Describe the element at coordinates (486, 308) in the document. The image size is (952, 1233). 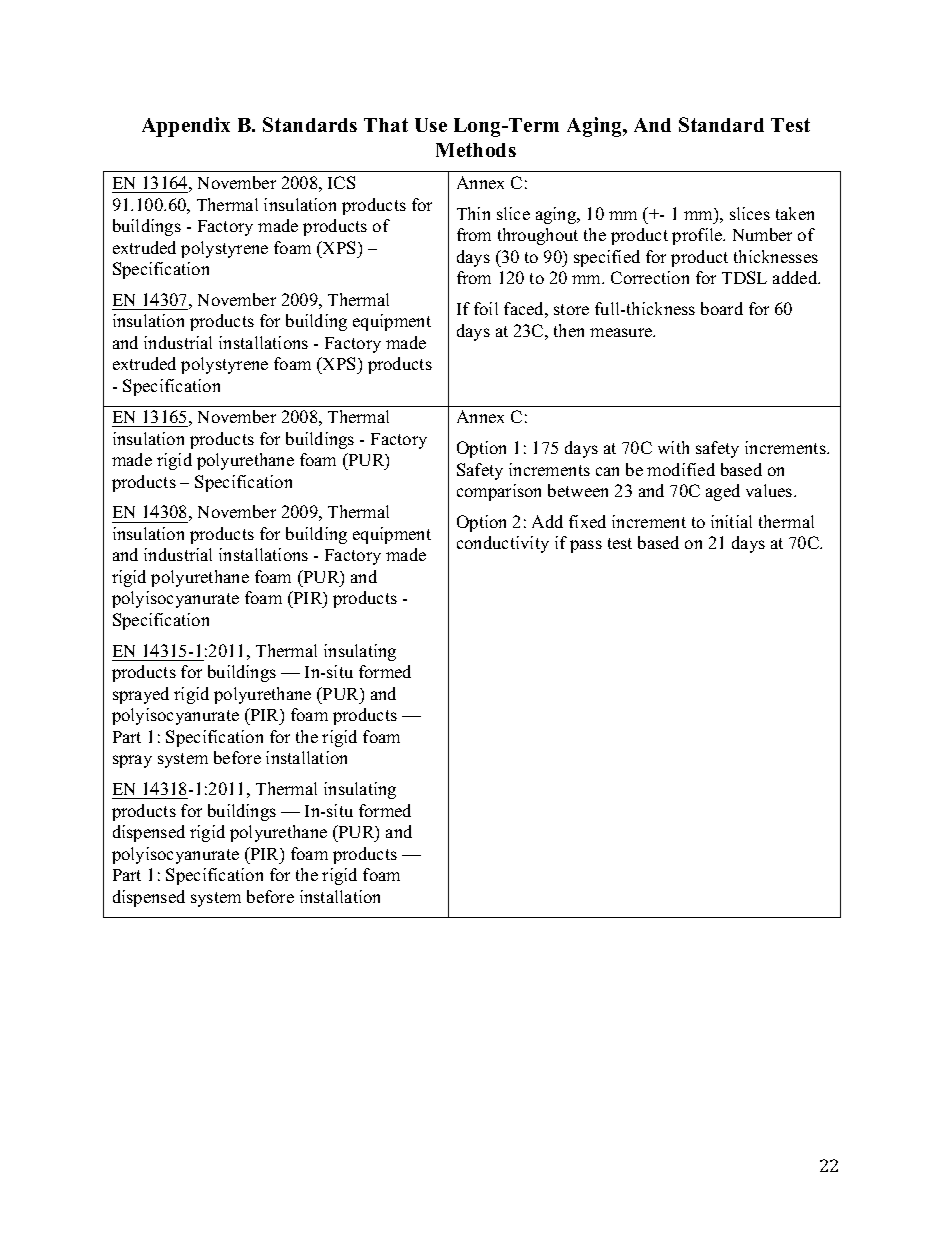
I see `foil` at that location.
